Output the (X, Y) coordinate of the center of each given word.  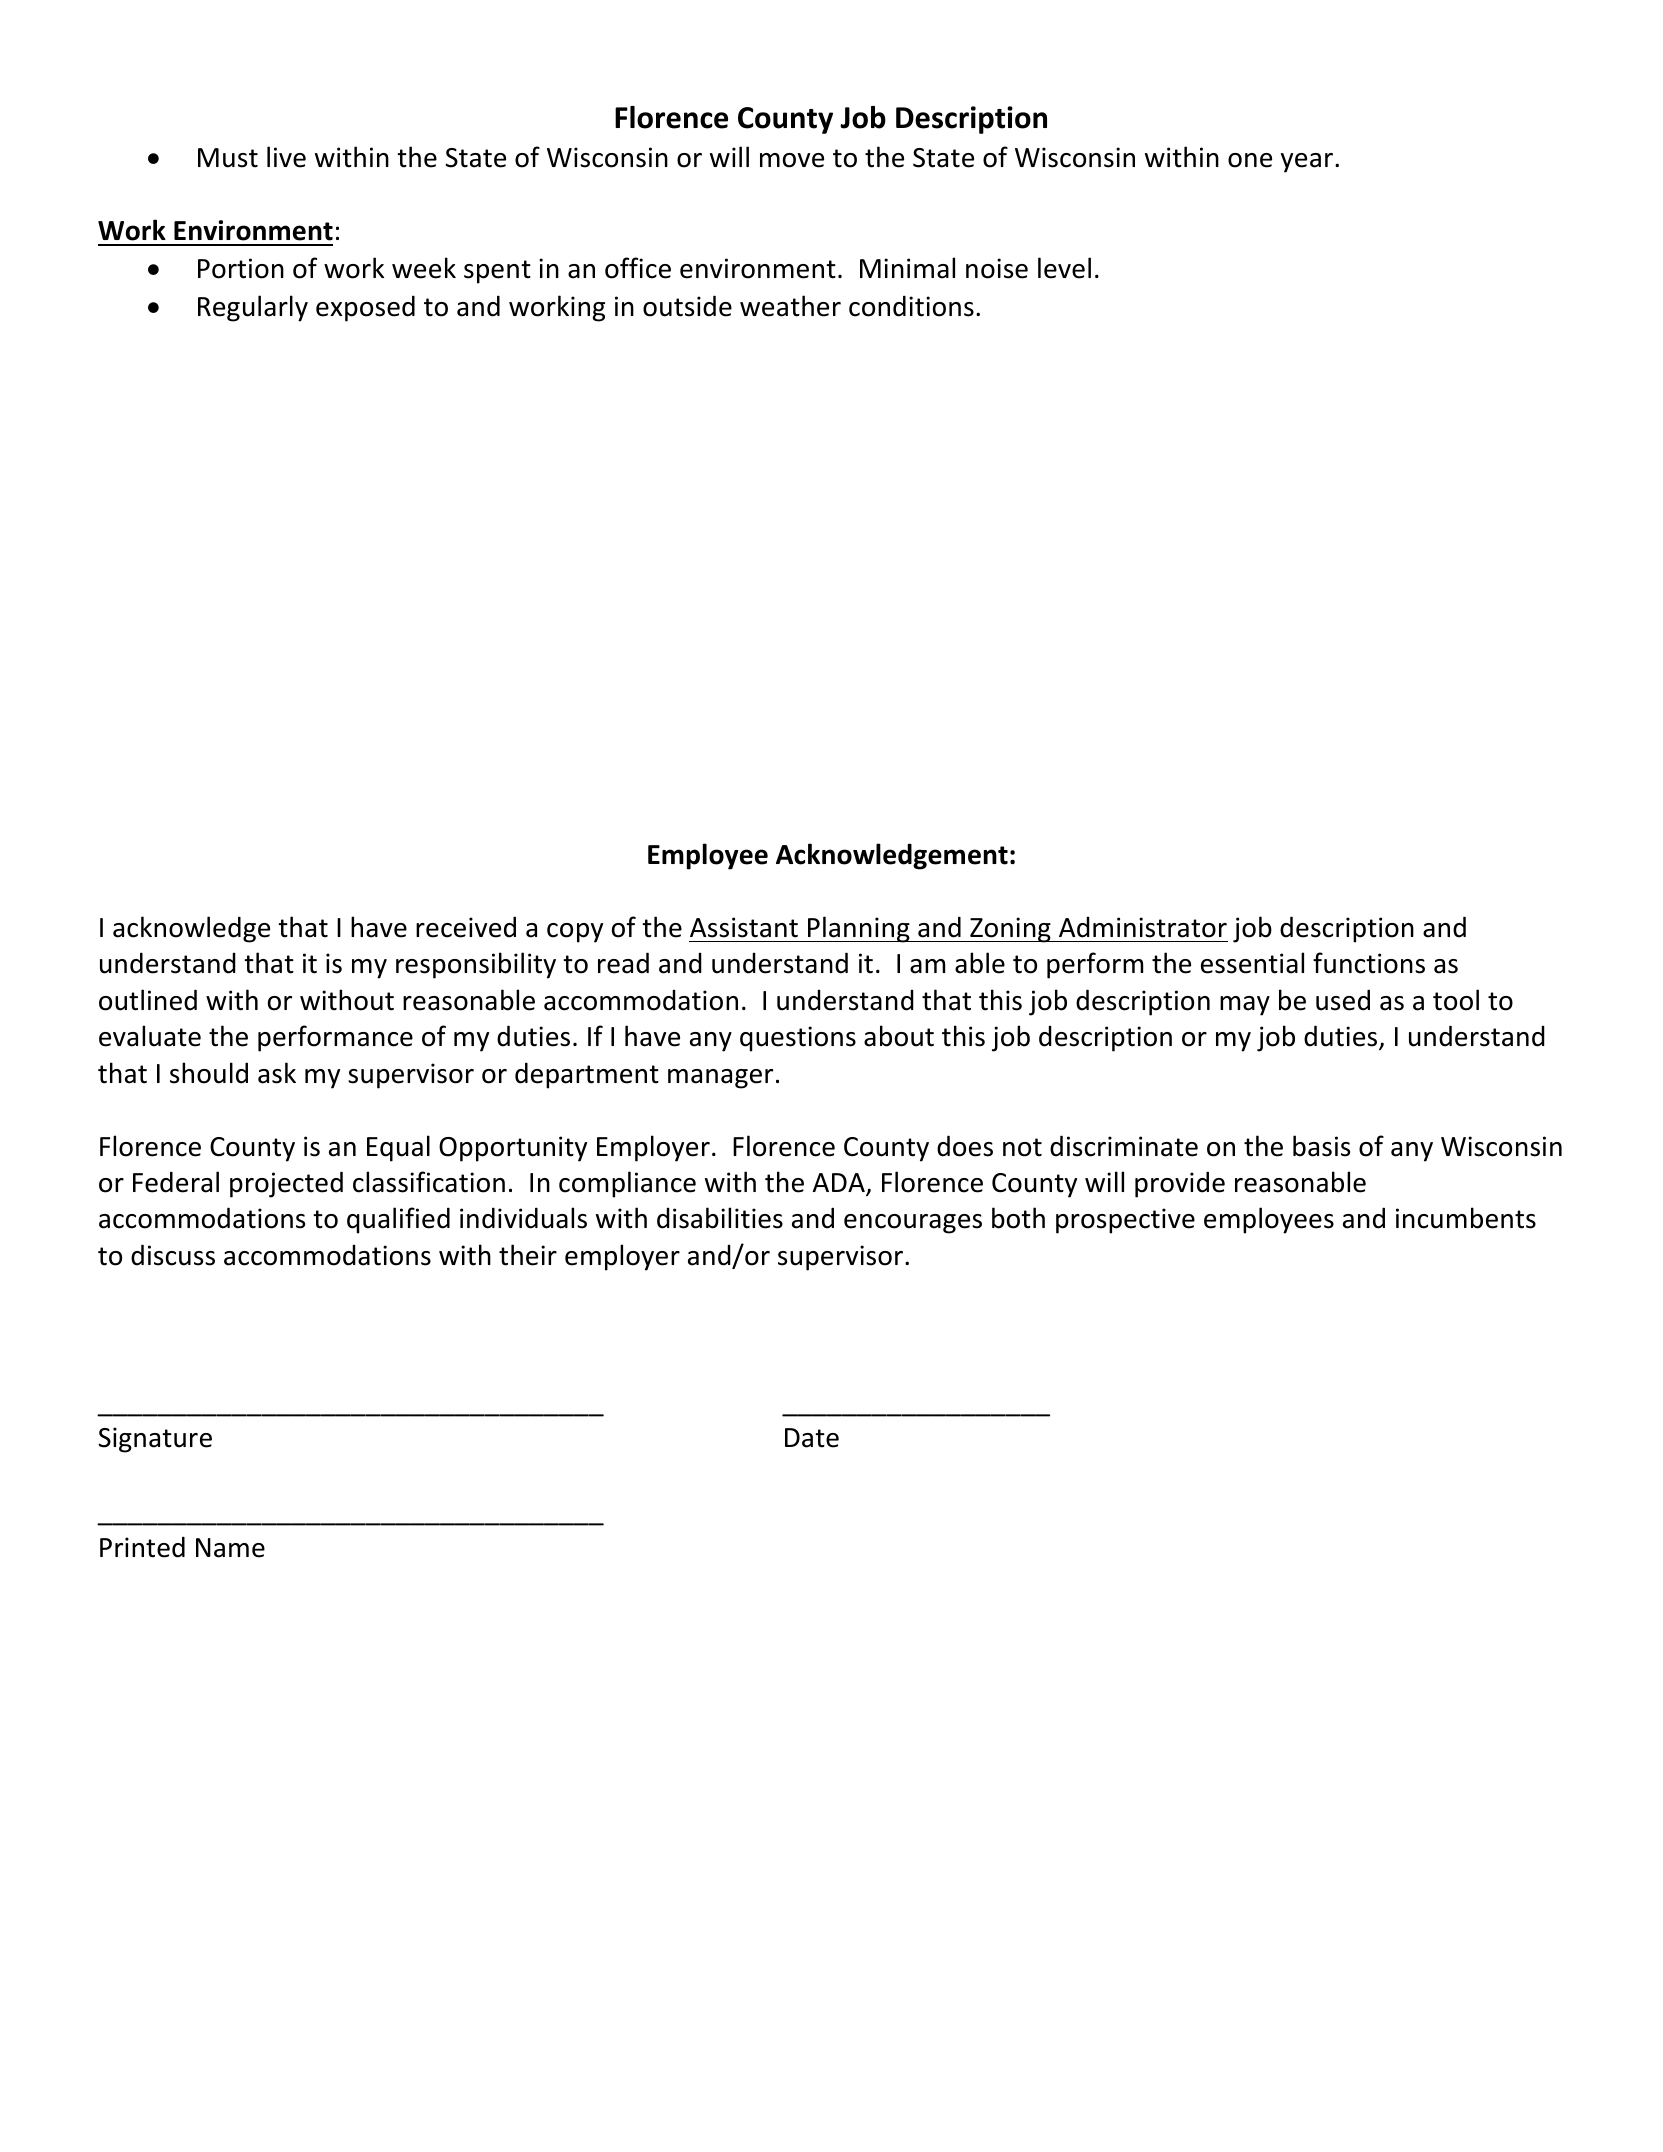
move (792, 160)
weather (790, 306)
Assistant (744, 927)
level (1064, 268)
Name (230, 1548)
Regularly (253, 308)
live (286, 157)
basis (1321, 1146)
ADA (840, 1184)
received (466, 927)
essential (1252, 963)
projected (286, 1184)
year (1308, 163)
